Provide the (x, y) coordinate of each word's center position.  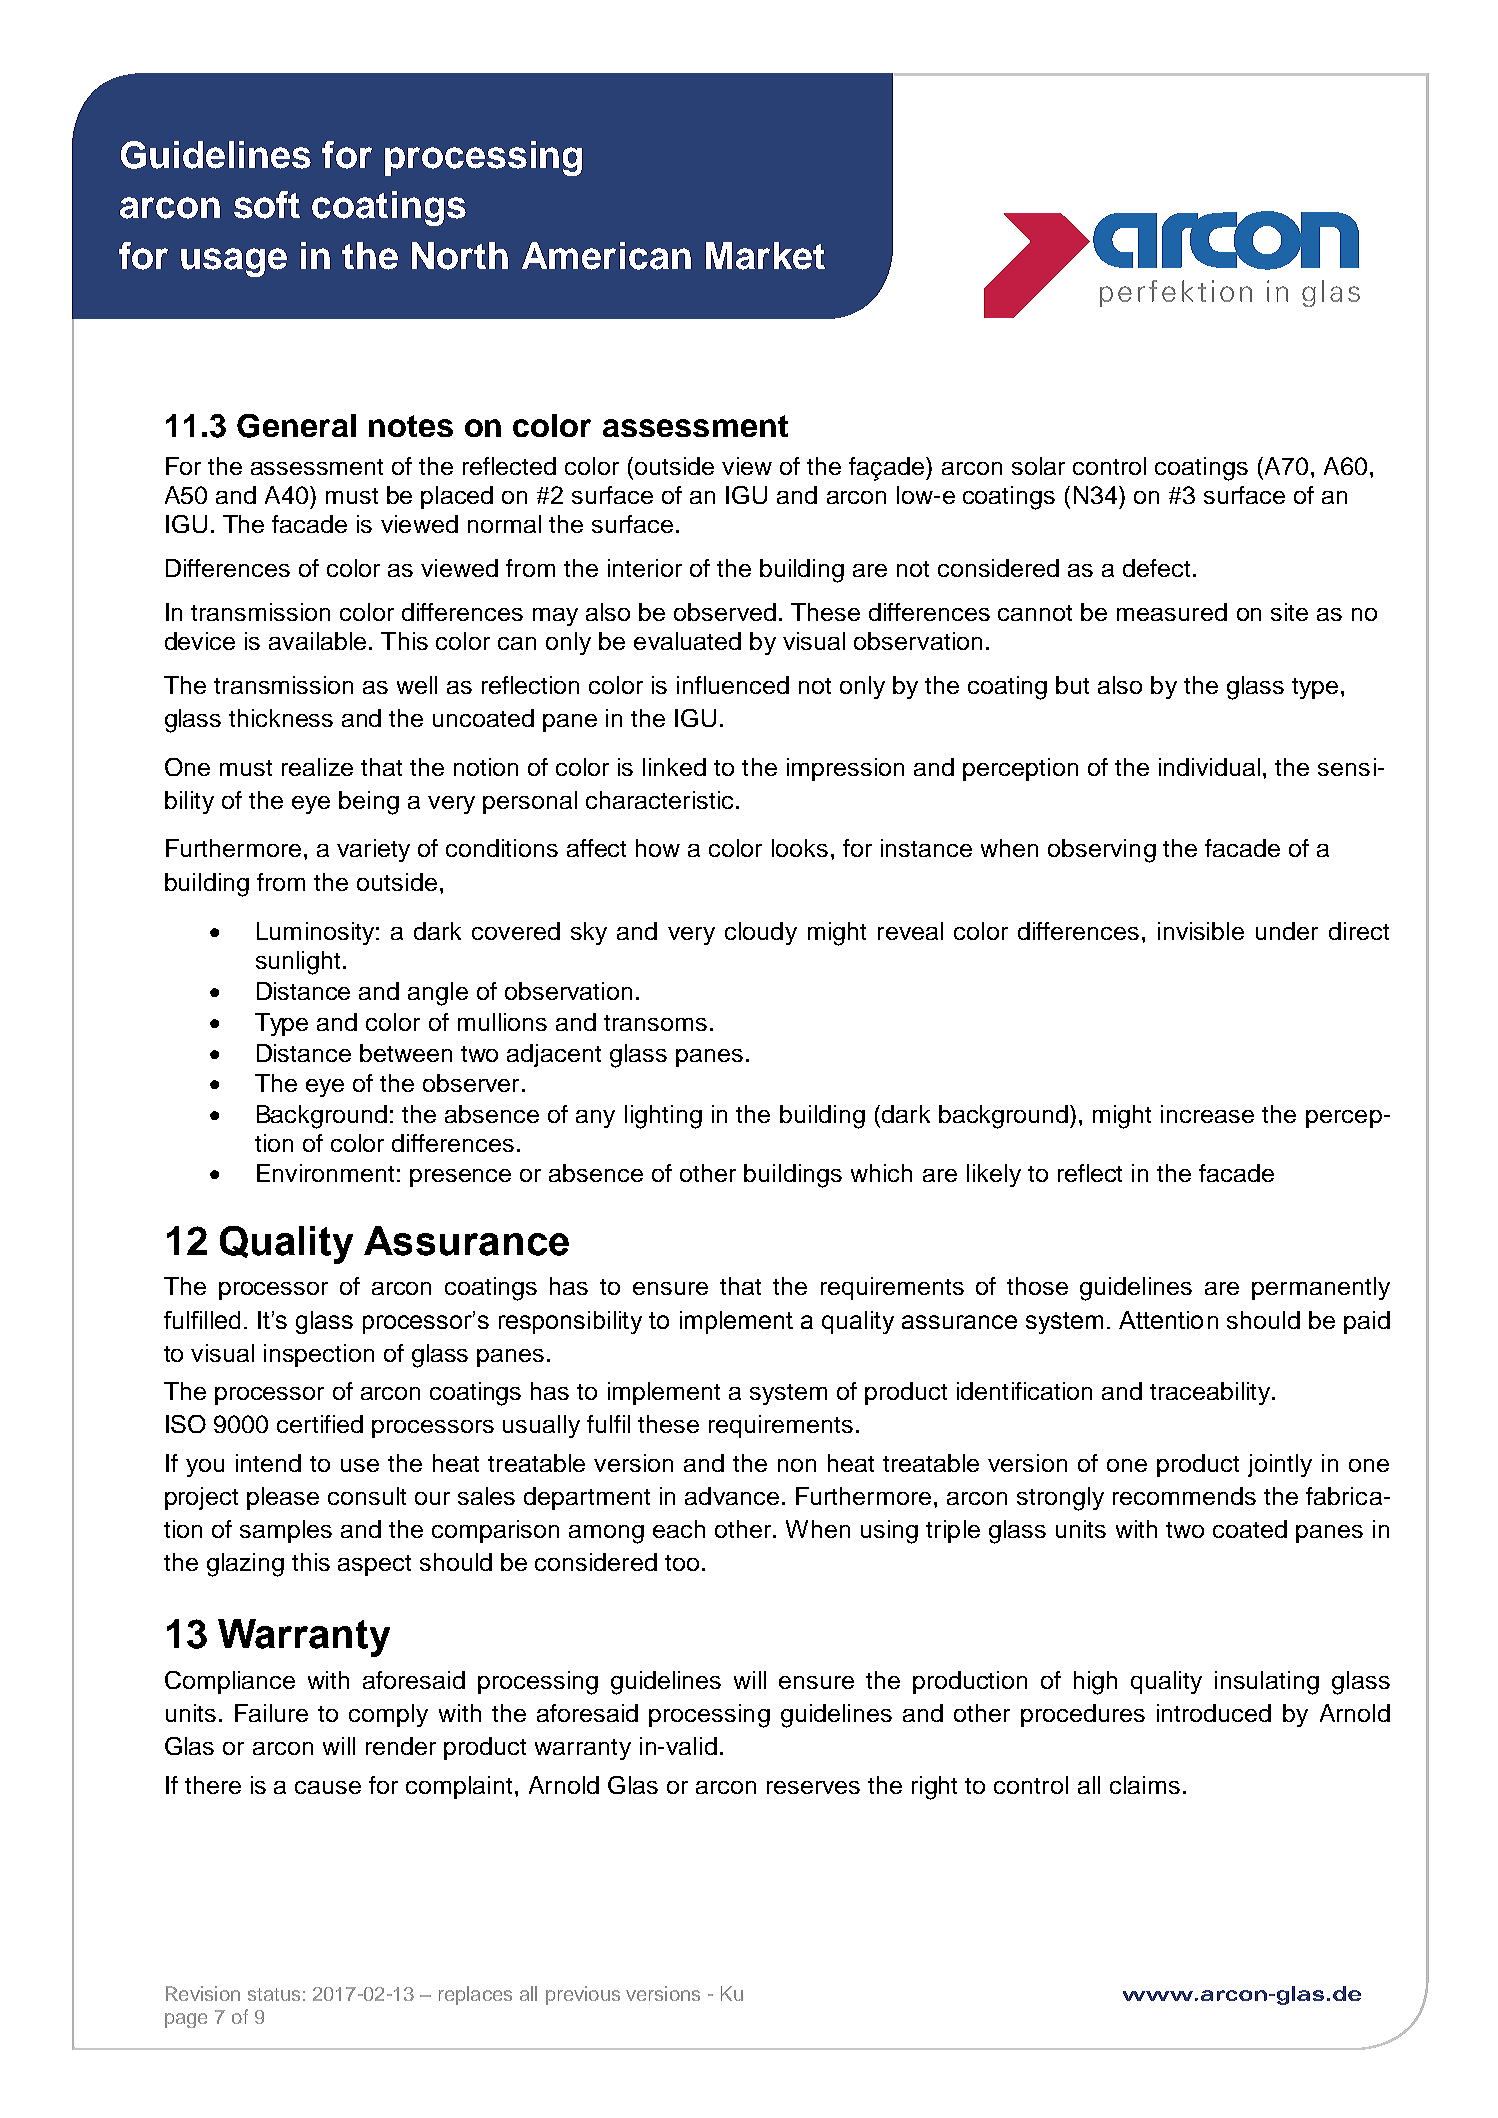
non (797, 1465)
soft (267, 205)
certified (320, 1424)
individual (1209, 767)
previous (583, 1995)
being (369, 803)
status (274, 1994)
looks (800, 848)
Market (765, 256)
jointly (1280, 1465)
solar (1038, 466)
